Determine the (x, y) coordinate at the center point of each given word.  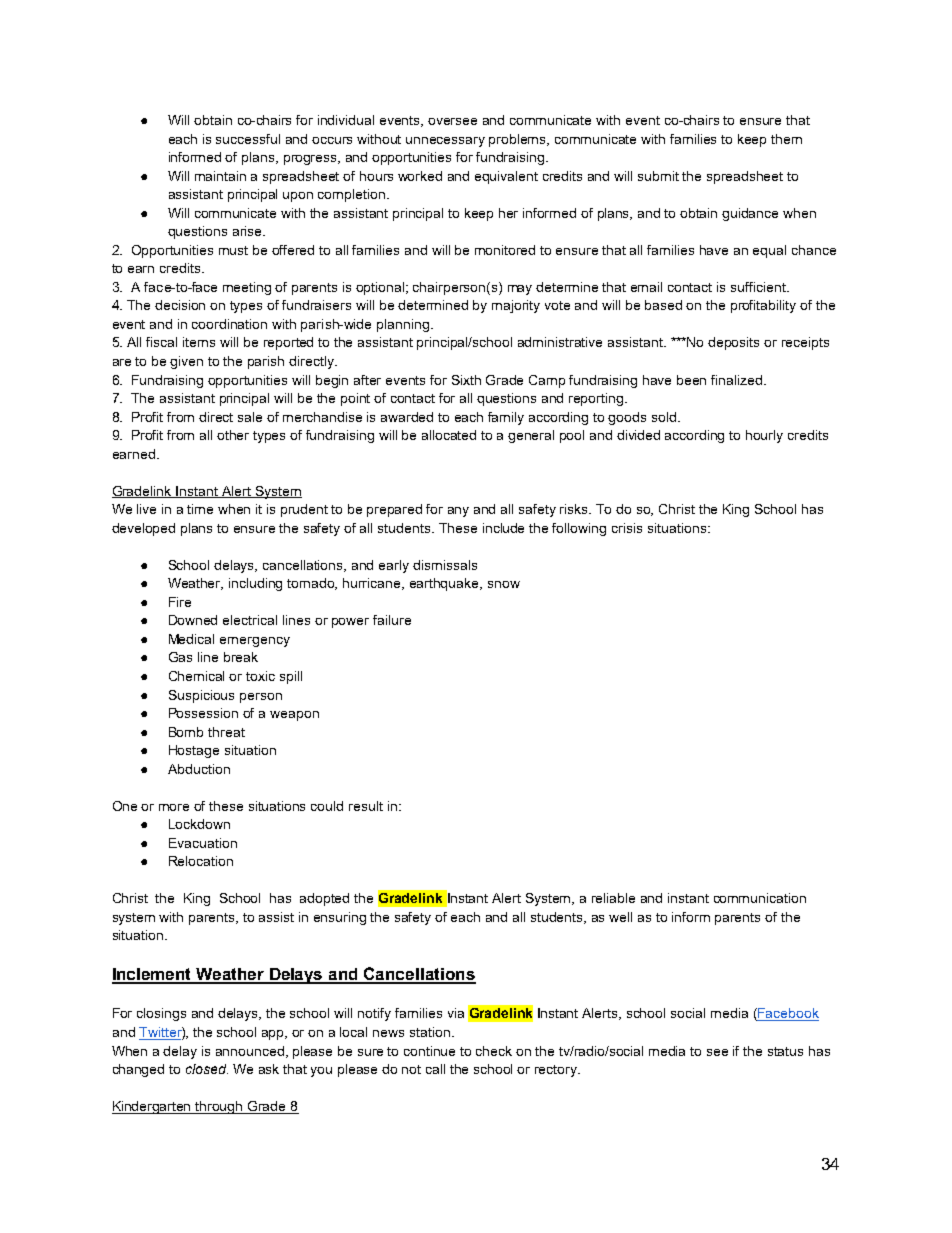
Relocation (201, 861)
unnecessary (445, 142)
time (200, 509)
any (458, 512)
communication (760, 898)
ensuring (340, 918)
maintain (220, 176)
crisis (627, 528)
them (786, 139)
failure (392, 620)
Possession (203, 713)
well (620, 917)
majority (516, 306)
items (199, 342)
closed (207, 1069)
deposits (733, 343)
